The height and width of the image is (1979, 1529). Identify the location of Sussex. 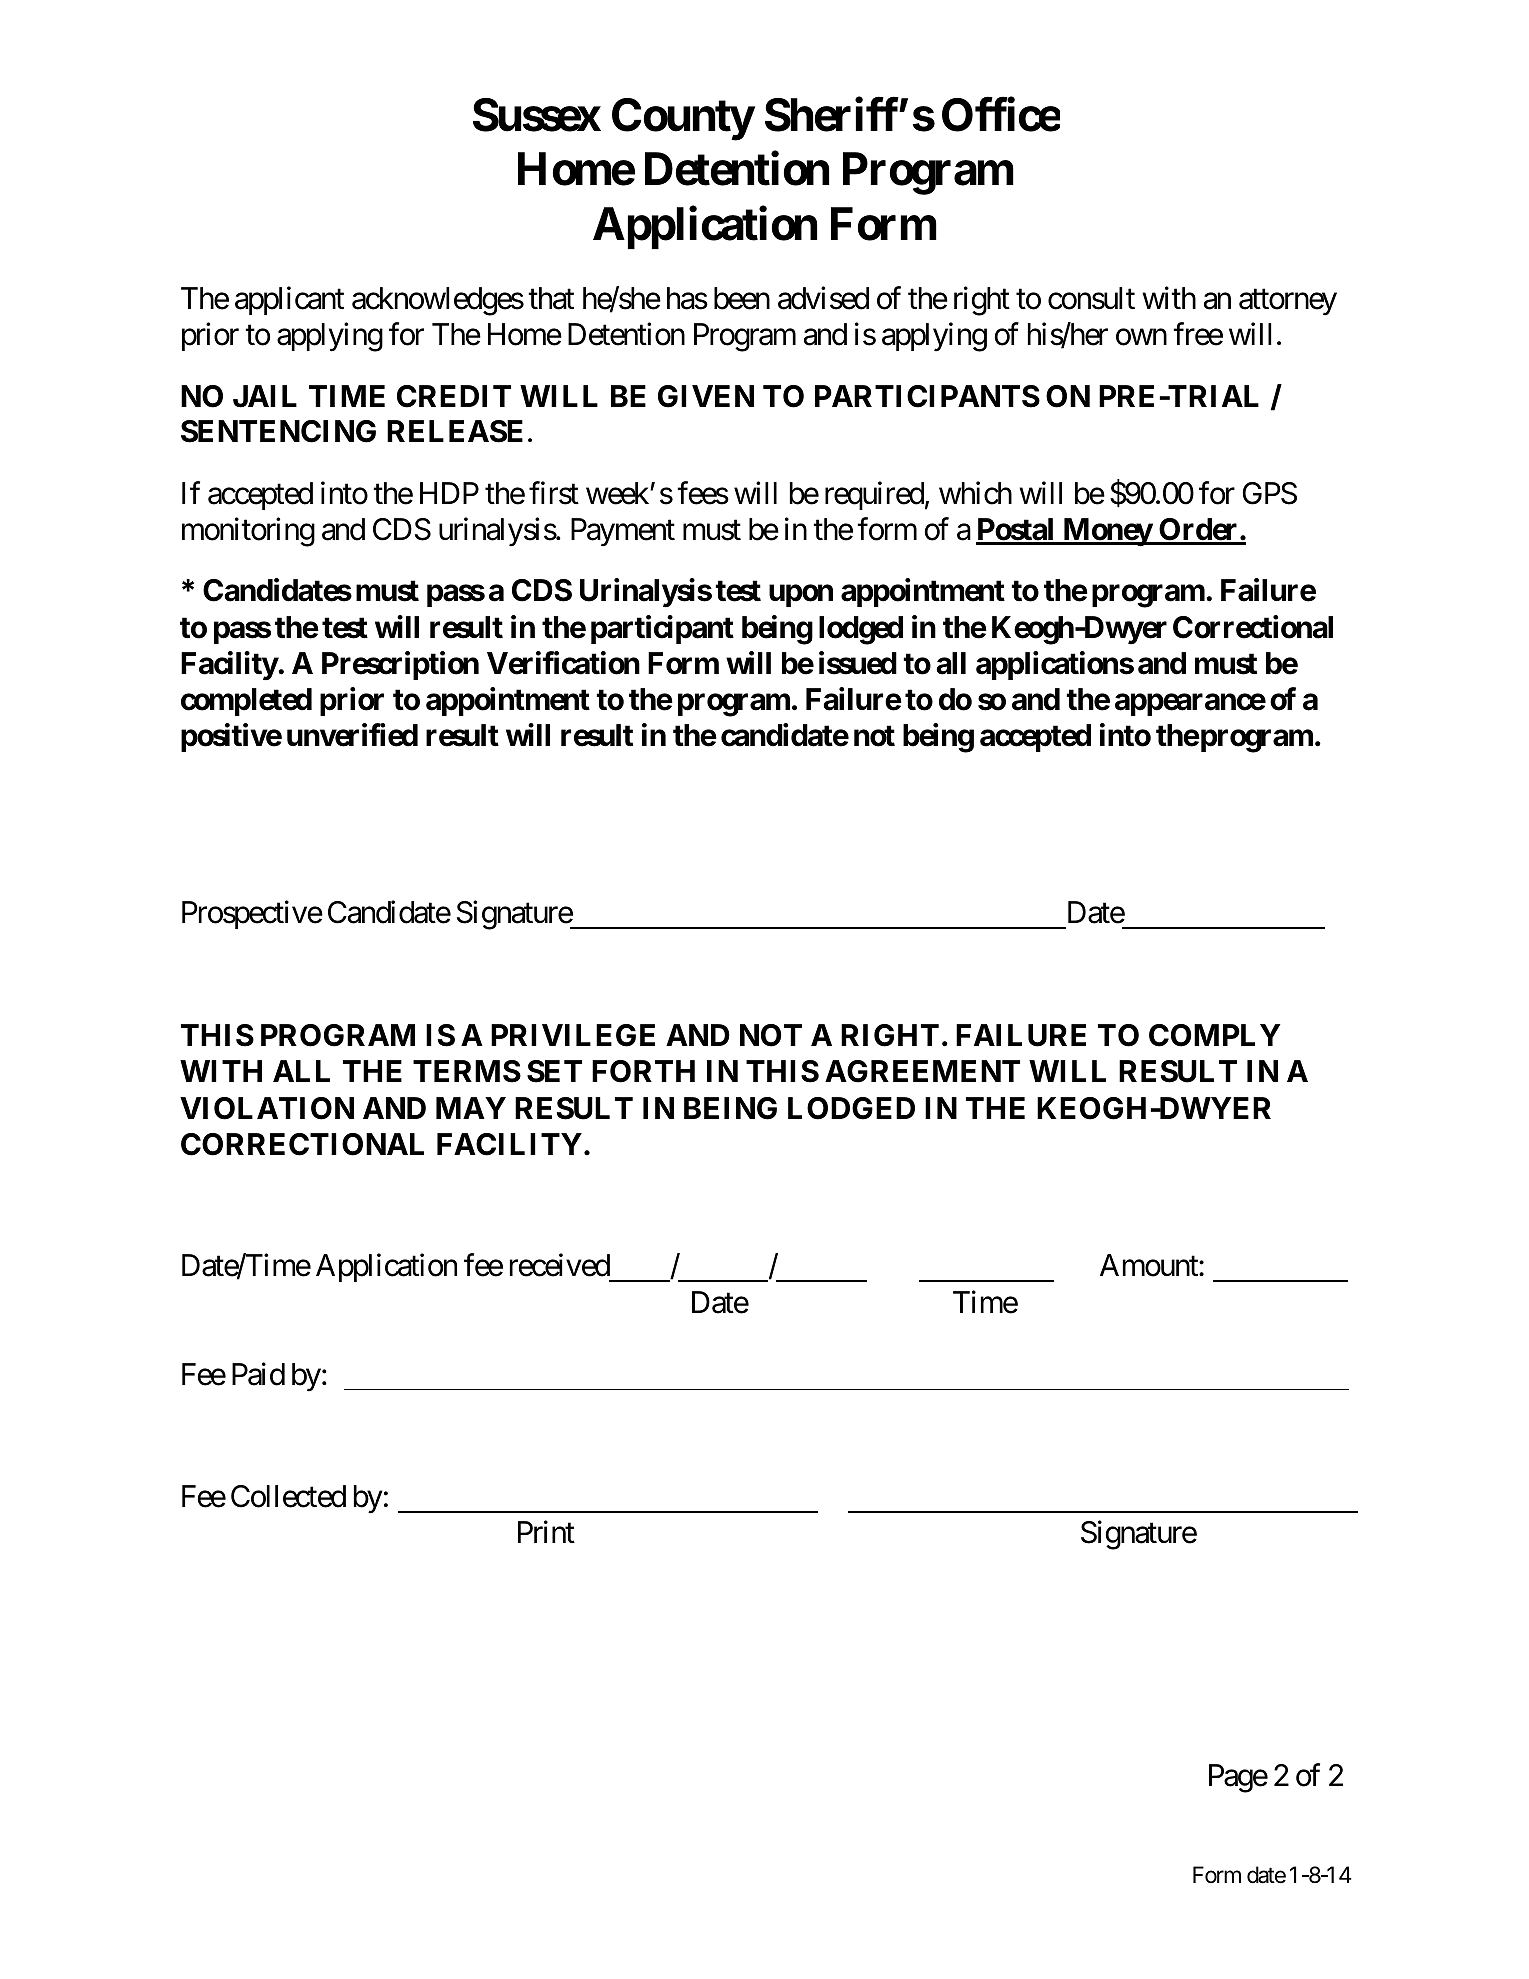
(537, 115).
